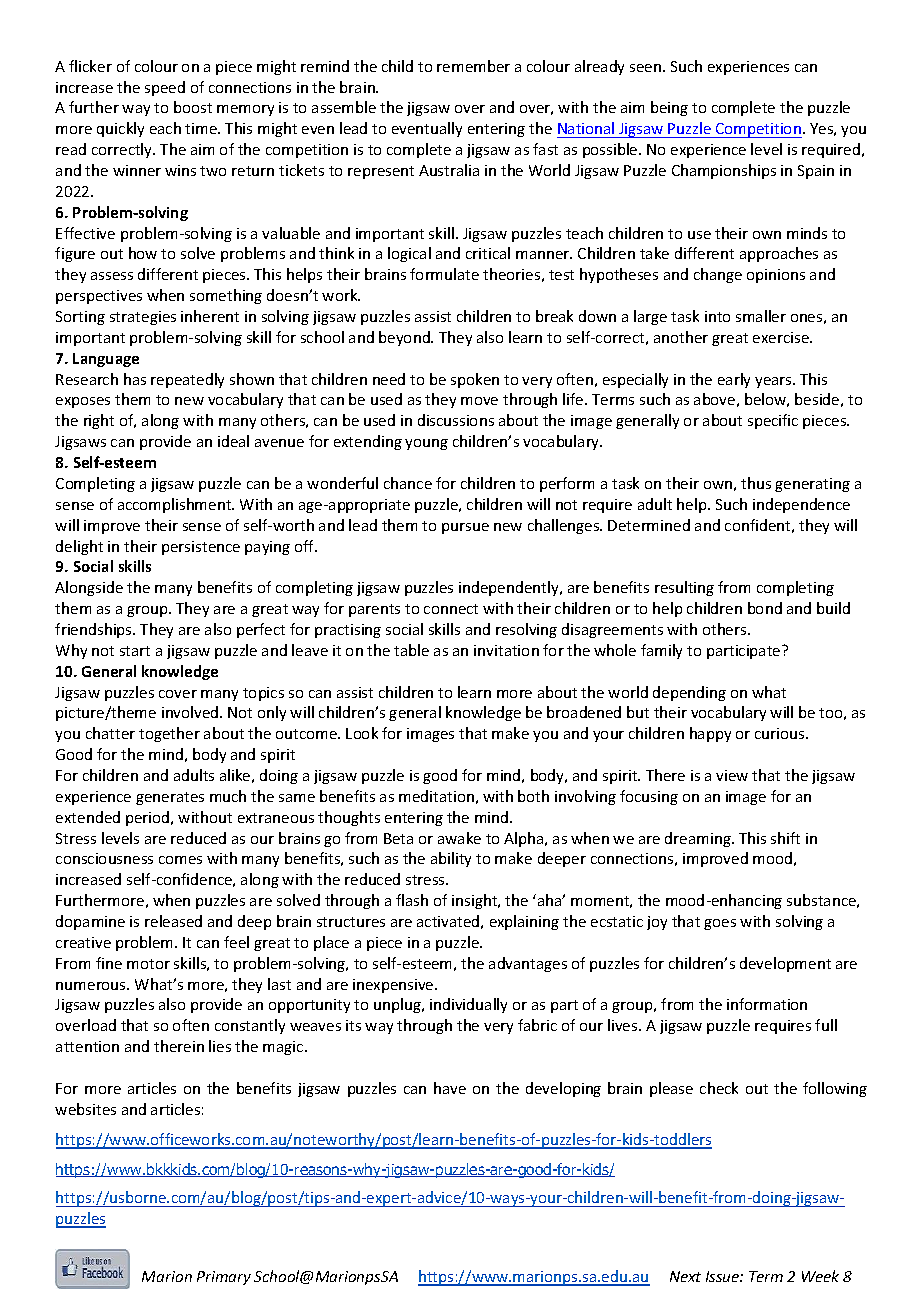 Image resolution: width=924 pixels, height=1308 pixels. What do you see at coordinates (187, 380) in the page?
I see `repeatedly` at bounding box center [187, 380].
